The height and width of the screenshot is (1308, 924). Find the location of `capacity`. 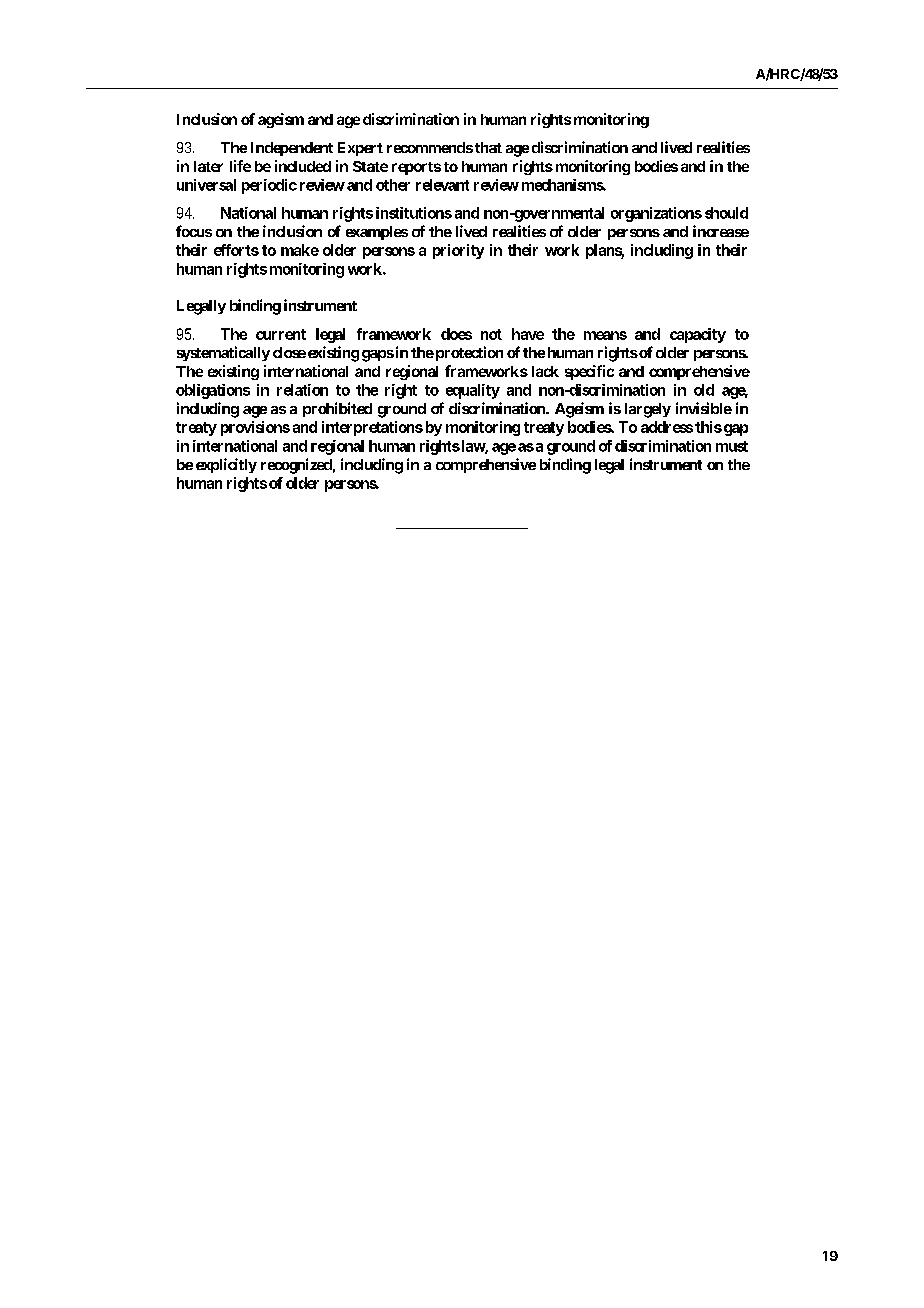

capacity is located at coordinates (698, 335).
